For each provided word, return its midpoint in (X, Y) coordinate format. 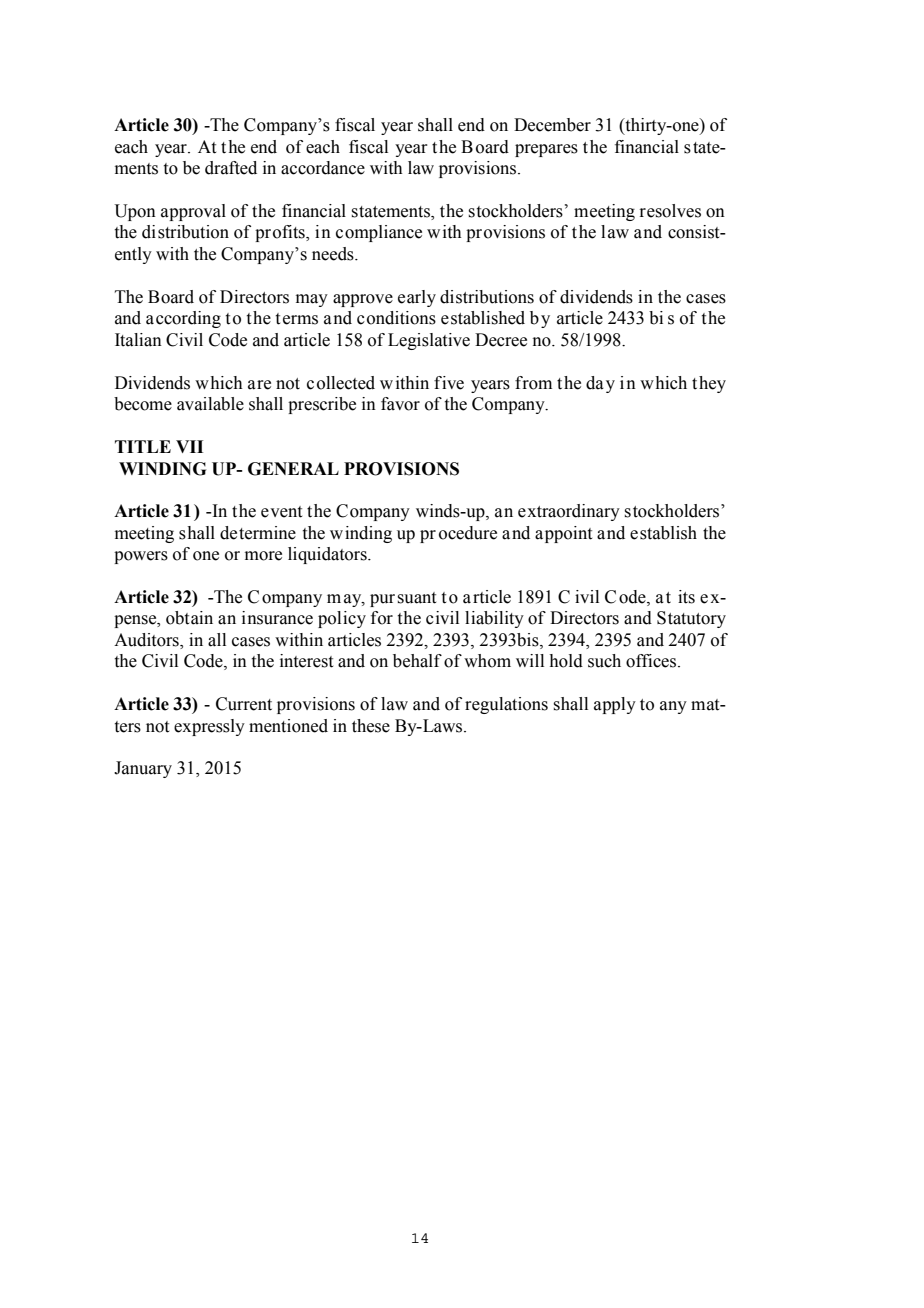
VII (189, 446)
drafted (231, 168)
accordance (323, 168)
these (371, 726)
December (552, 125)
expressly (209, 727)
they (709, 384)
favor (400, 404)
